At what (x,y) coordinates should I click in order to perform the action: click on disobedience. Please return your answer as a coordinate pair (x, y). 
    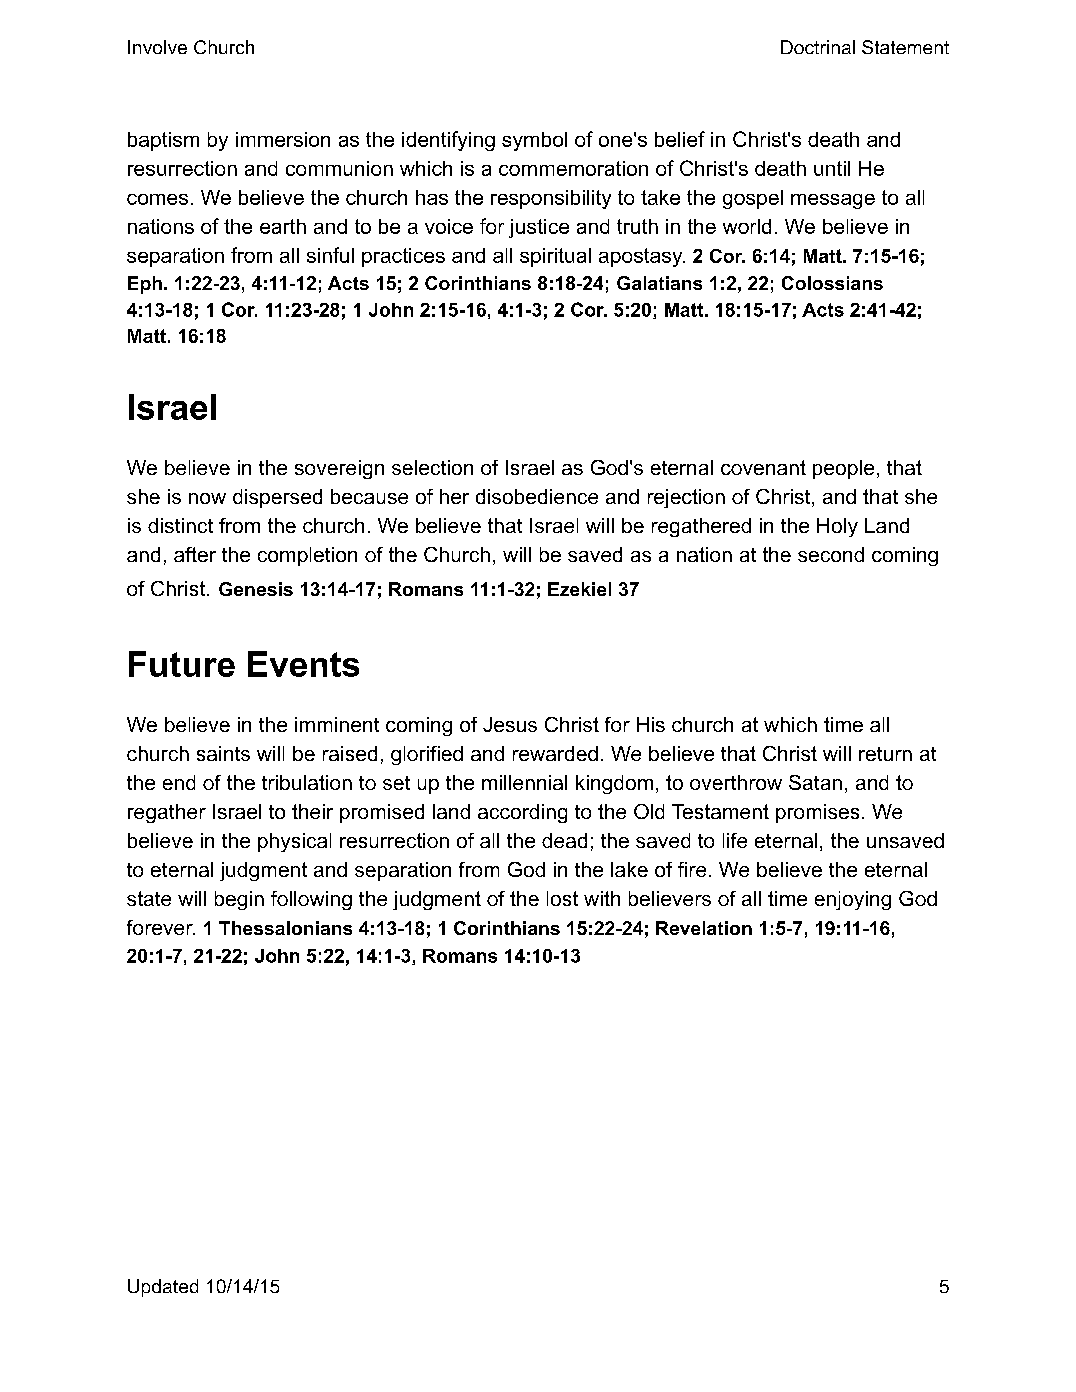
    Looking at the image, I should click on (537, 496).
